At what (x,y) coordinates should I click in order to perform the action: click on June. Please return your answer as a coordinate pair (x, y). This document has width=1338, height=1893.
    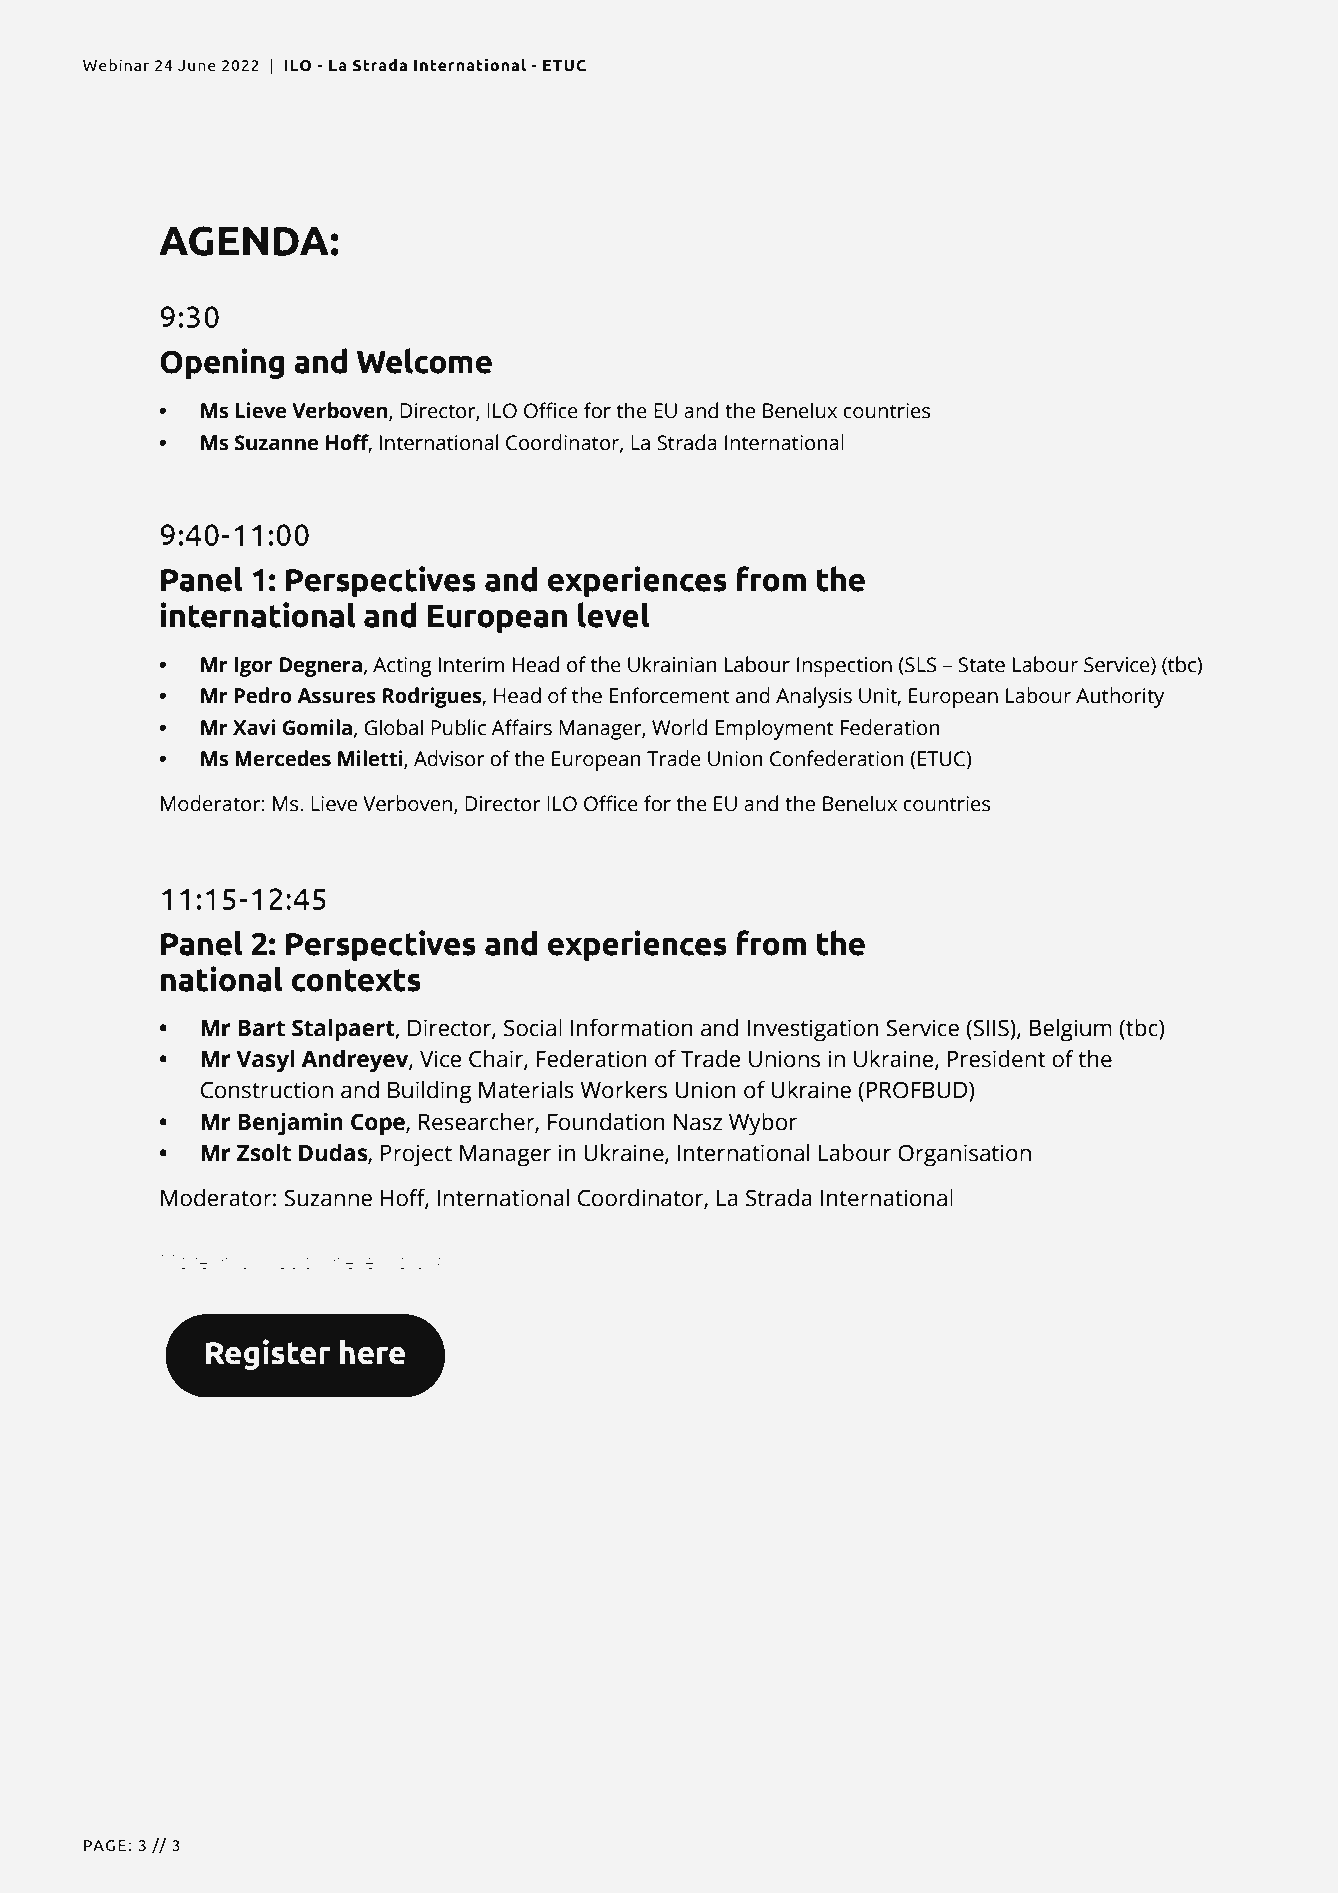
    Looking at the image, I should click on (197, 65).
